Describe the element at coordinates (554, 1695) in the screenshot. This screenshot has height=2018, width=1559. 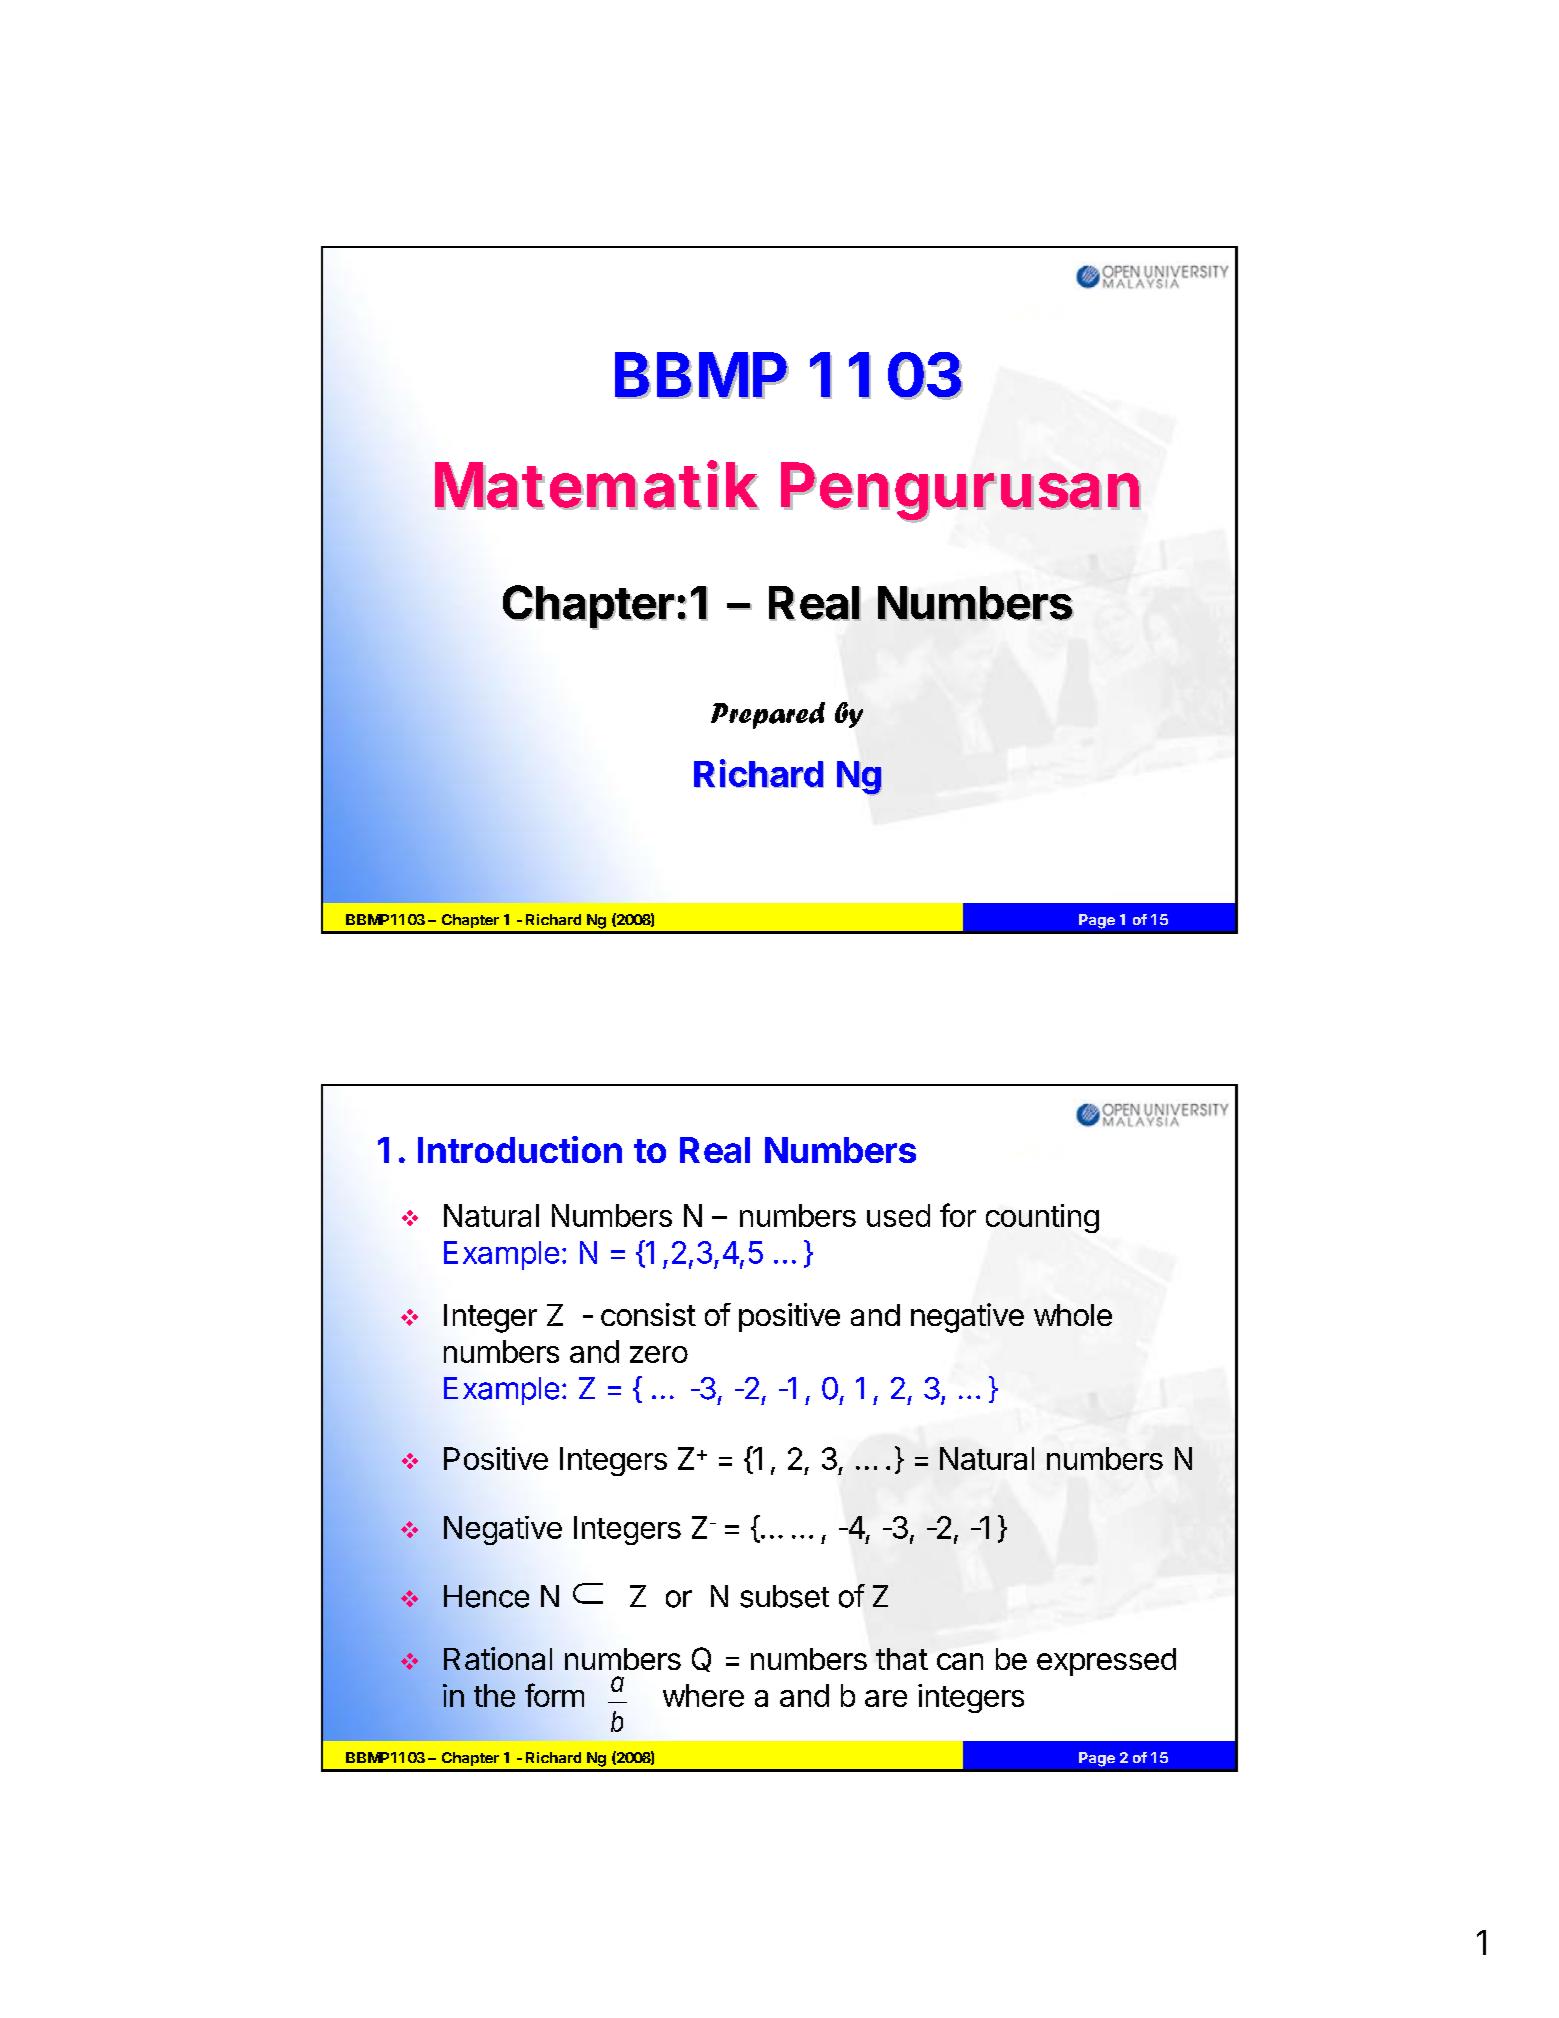
I see `form` at that location.
